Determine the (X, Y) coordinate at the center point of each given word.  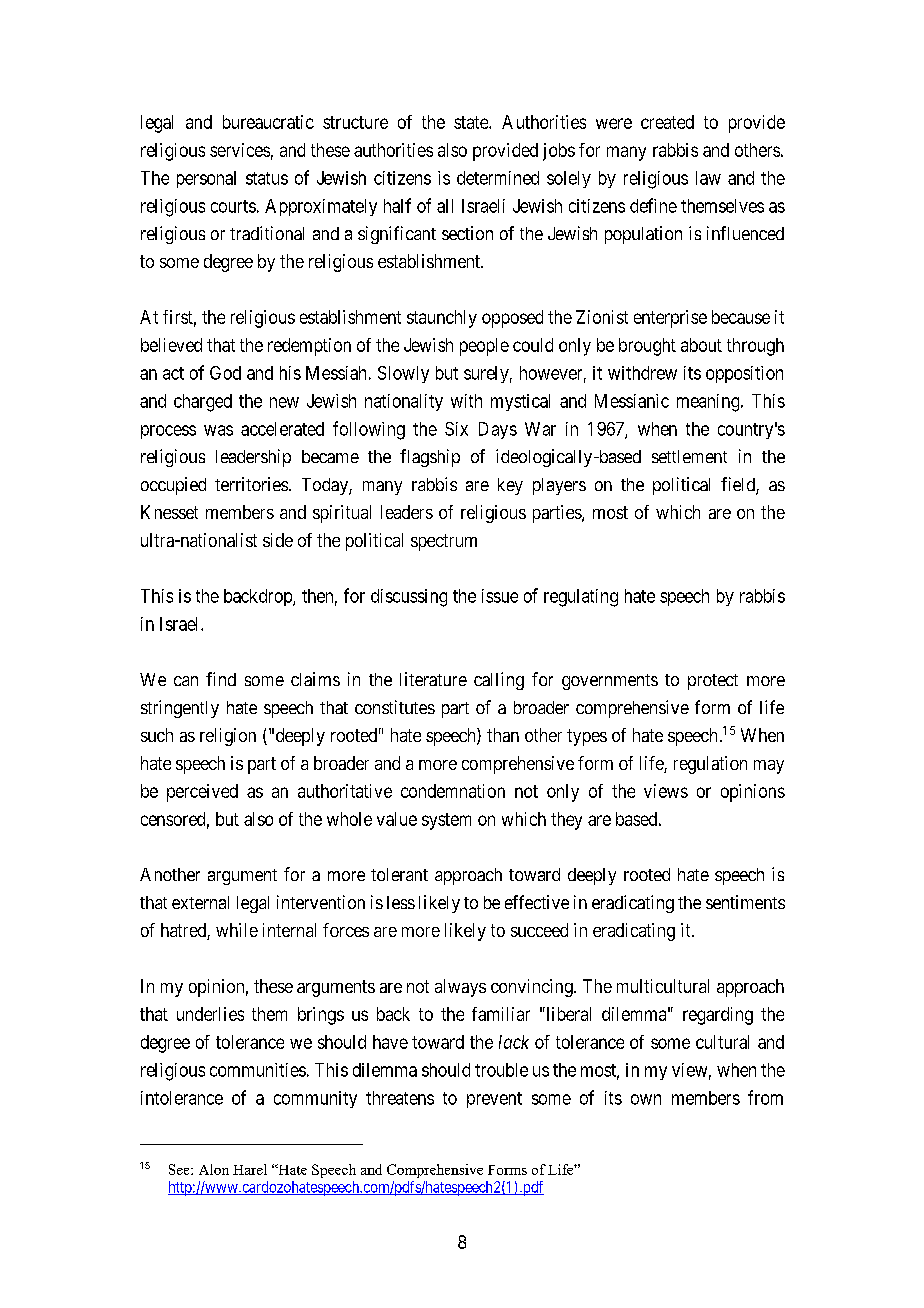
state (472, 122)
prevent (494, 1100)
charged (203, 403)
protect (713, 682)
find (221, 679)
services (240, 150)
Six (456, 429)
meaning (709, 403)
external (200, 902)
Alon (214, 1169)
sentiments (745, 902)
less (401, 902)
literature (433, 679)
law (708, 178)
